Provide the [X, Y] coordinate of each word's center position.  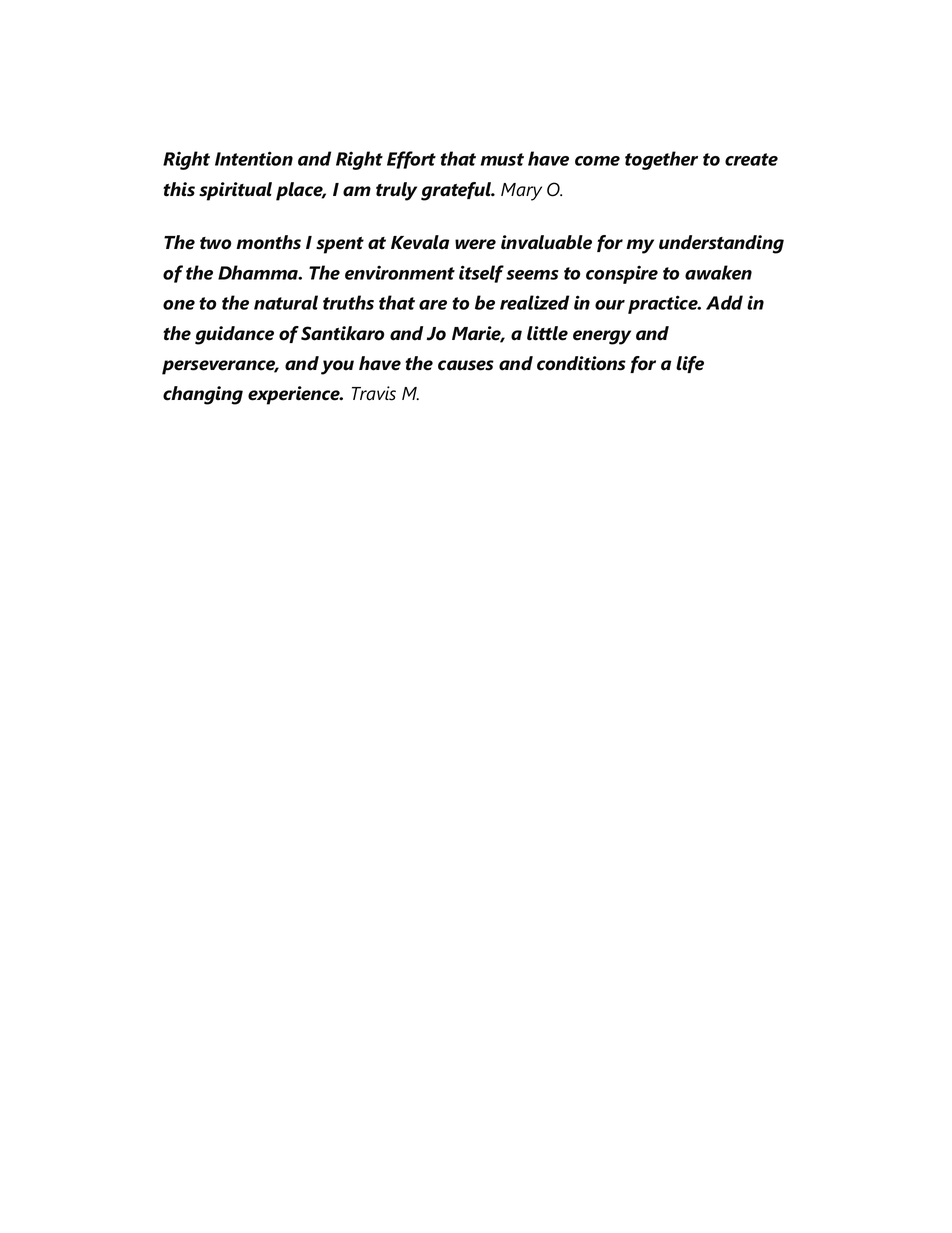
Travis [374, 393]
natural [286, 302]
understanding [721, 244]
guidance [234, 335]
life [690, 364]
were [475, 244]
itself [481, 274]
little [547, 333]
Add [724, 302]
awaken [718, 272]
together [661, 160]
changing [203, 395]
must [502, 159]
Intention [254, 158]
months [268, 242]
